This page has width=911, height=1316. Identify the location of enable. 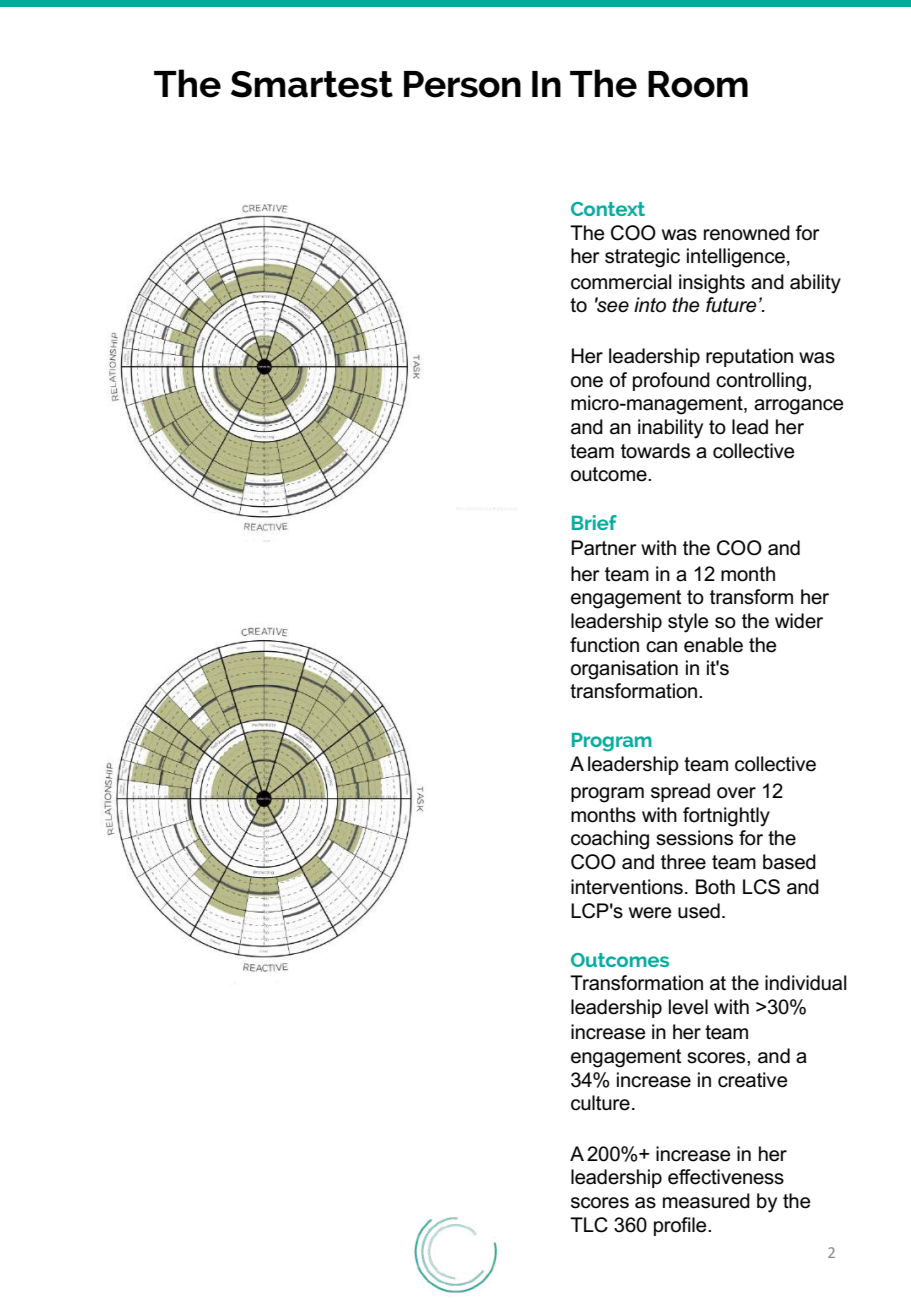
(713, 645).
